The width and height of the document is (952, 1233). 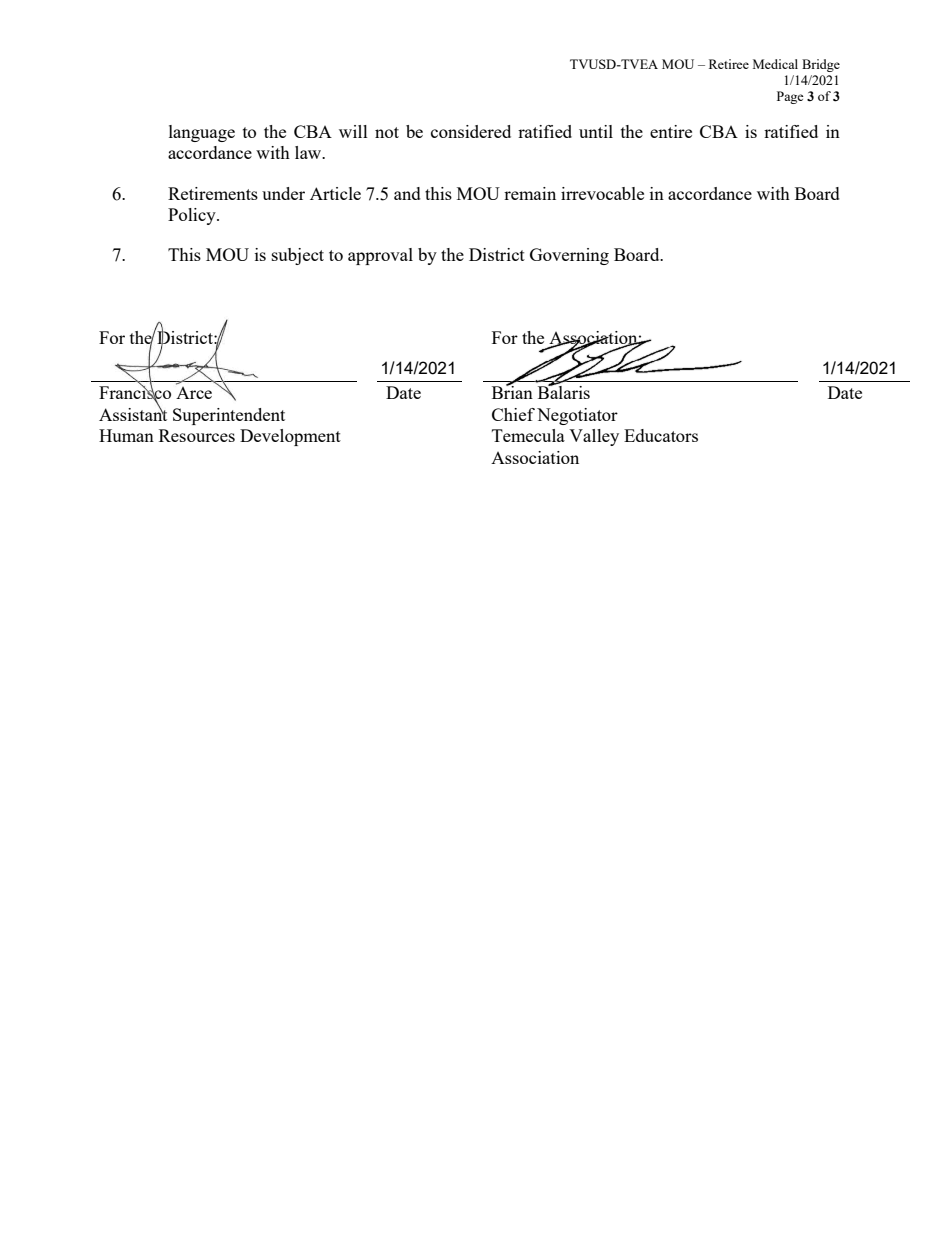 I want to click on Retiree, so click(x=729, y=64).
